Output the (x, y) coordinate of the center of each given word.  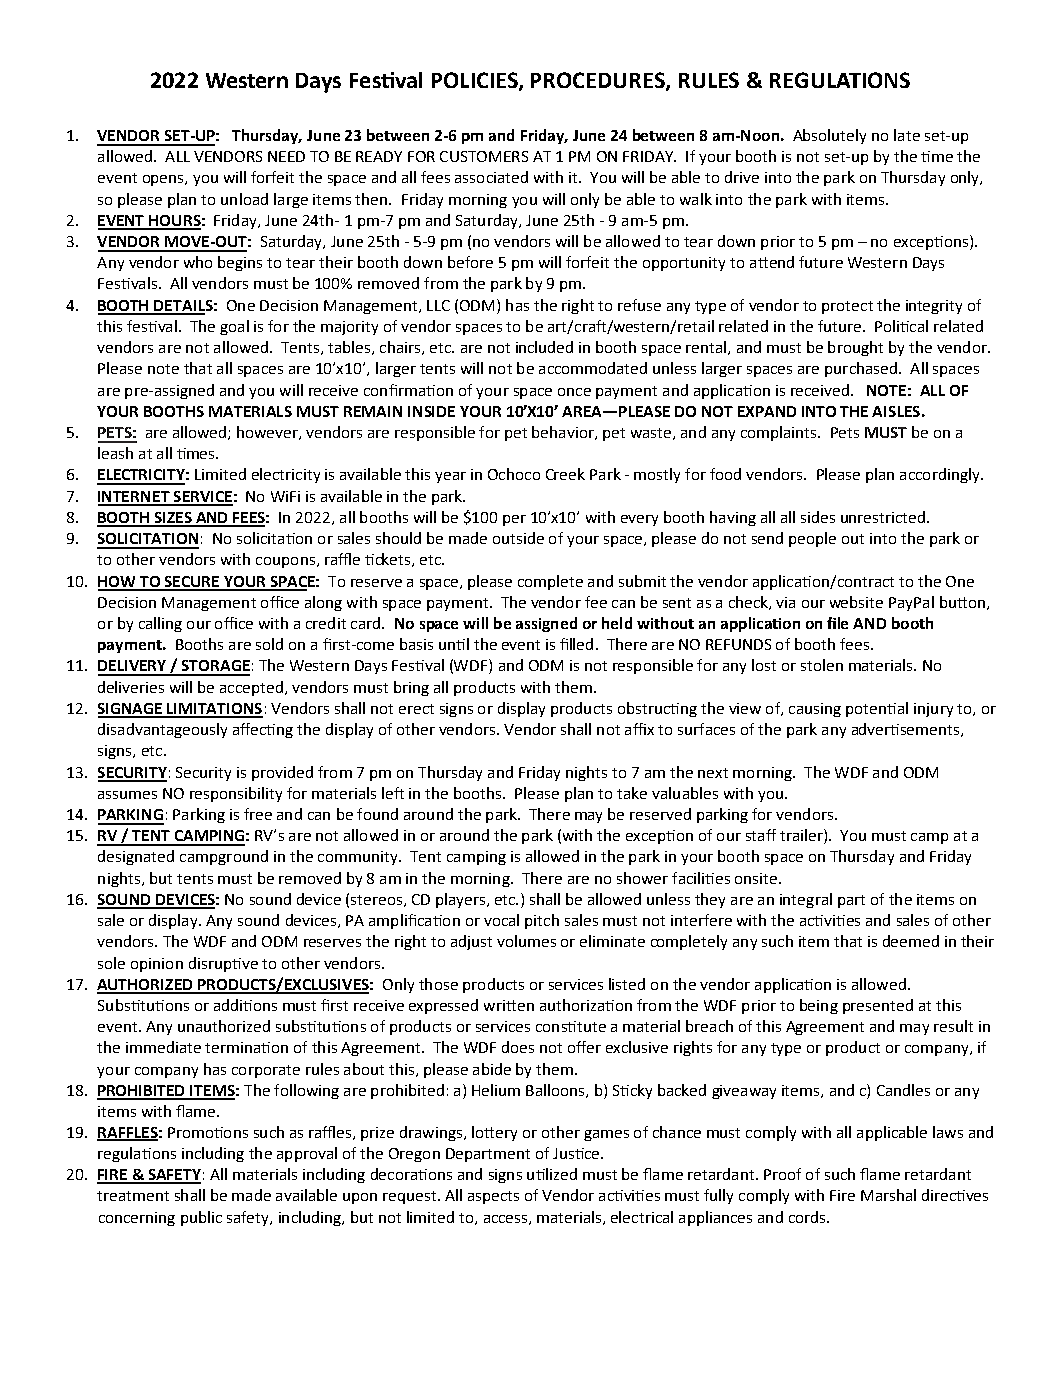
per (514, 520)
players (460, 900)
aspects (493, 1197)
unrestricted (884, 517)
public (201, 1218)
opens (164, 180)
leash (115, 453)
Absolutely (829, 136)
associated (491, 177)
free (258, 814)
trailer (802, 836)
